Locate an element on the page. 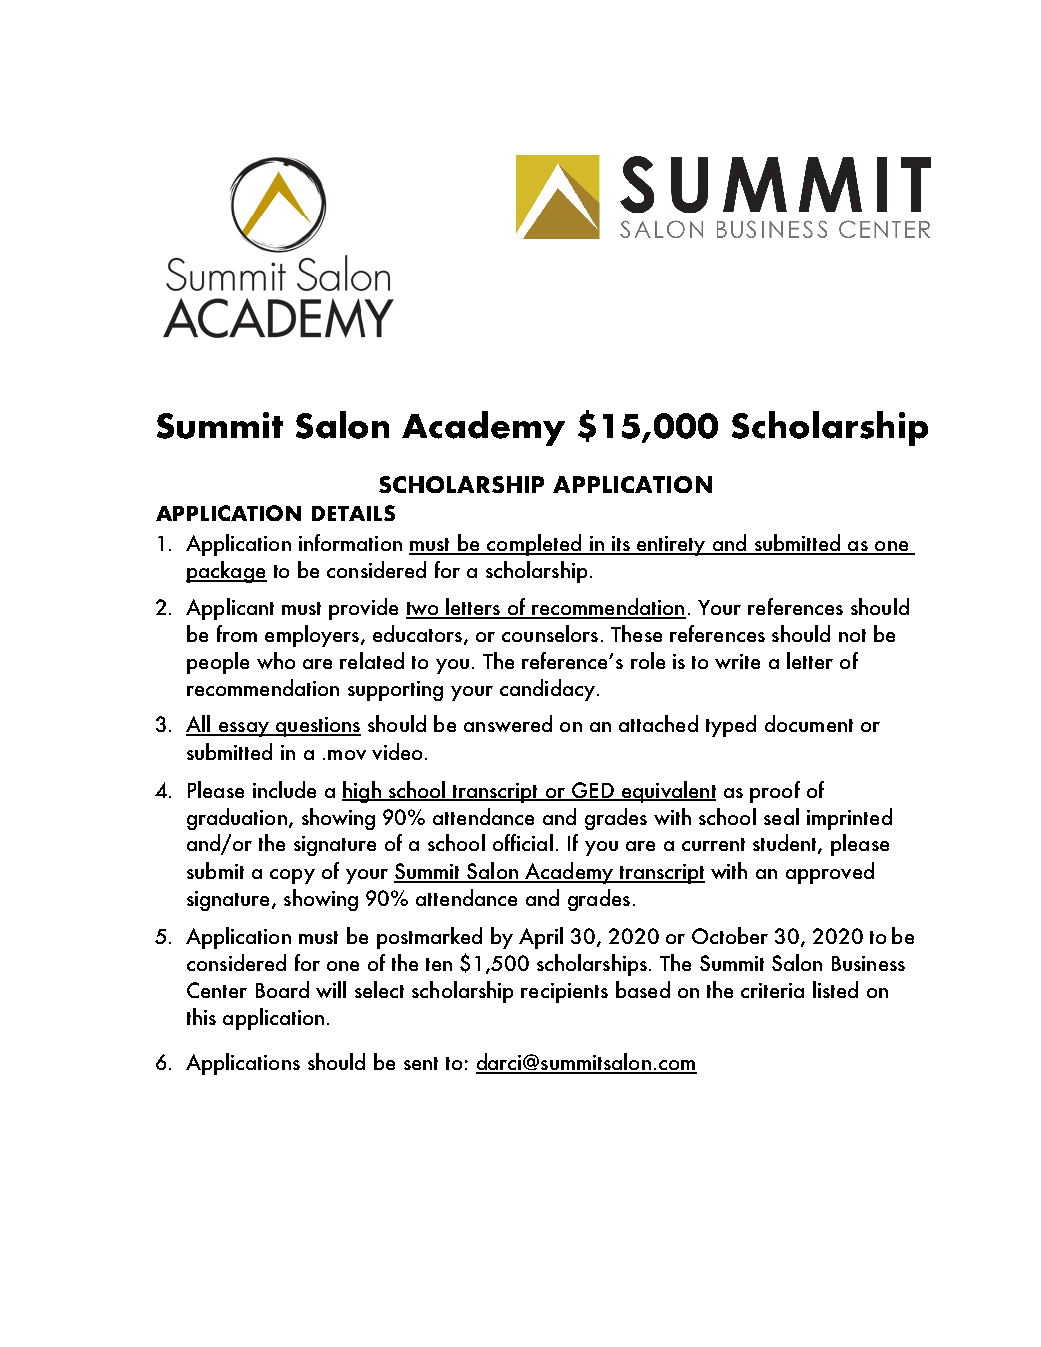 Image resolution: width=1041 pixels, height=1347 pixels. official is located at coordinates (523, 842).
